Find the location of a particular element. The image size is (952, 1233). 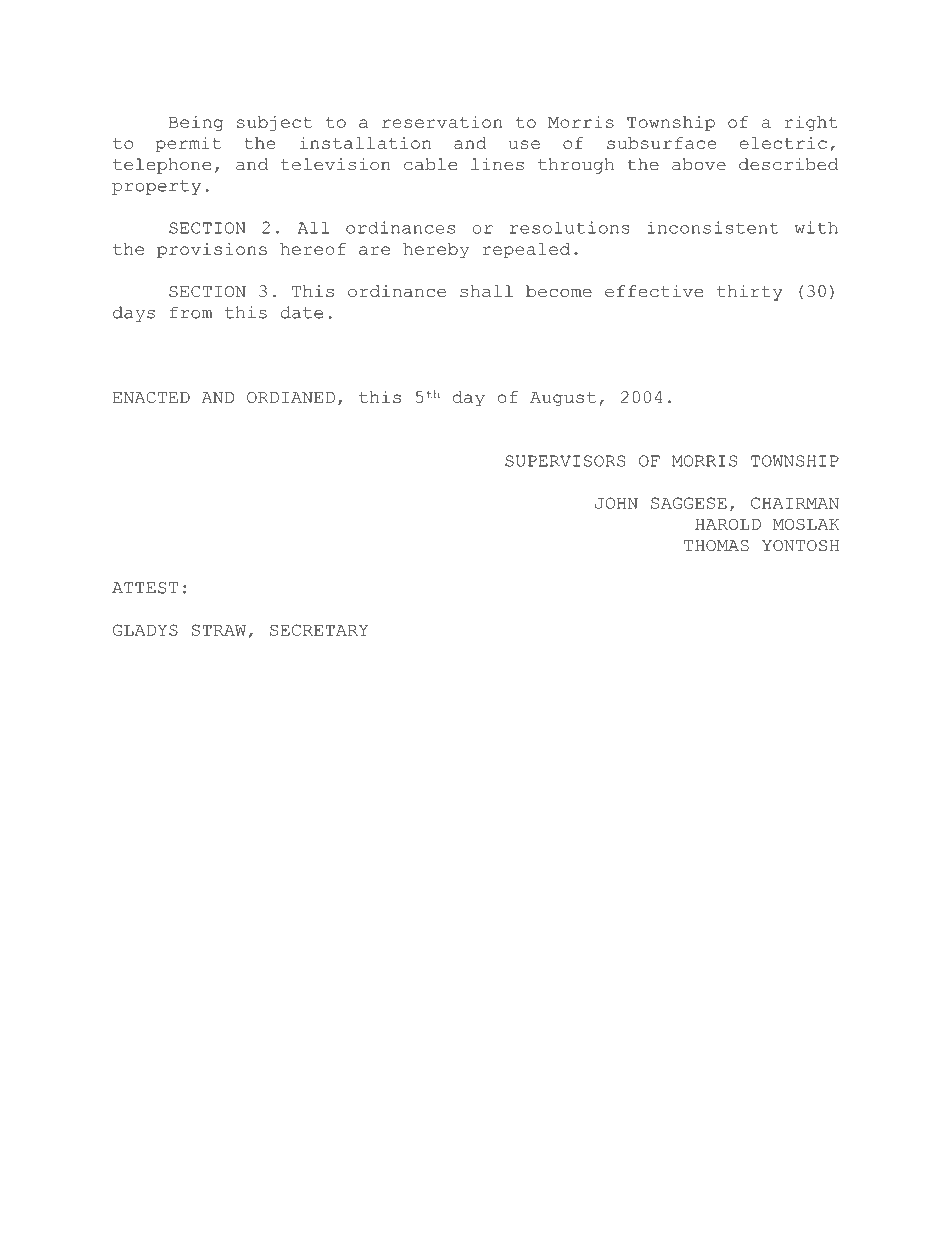

permit is located at coordinates (188, 145).
